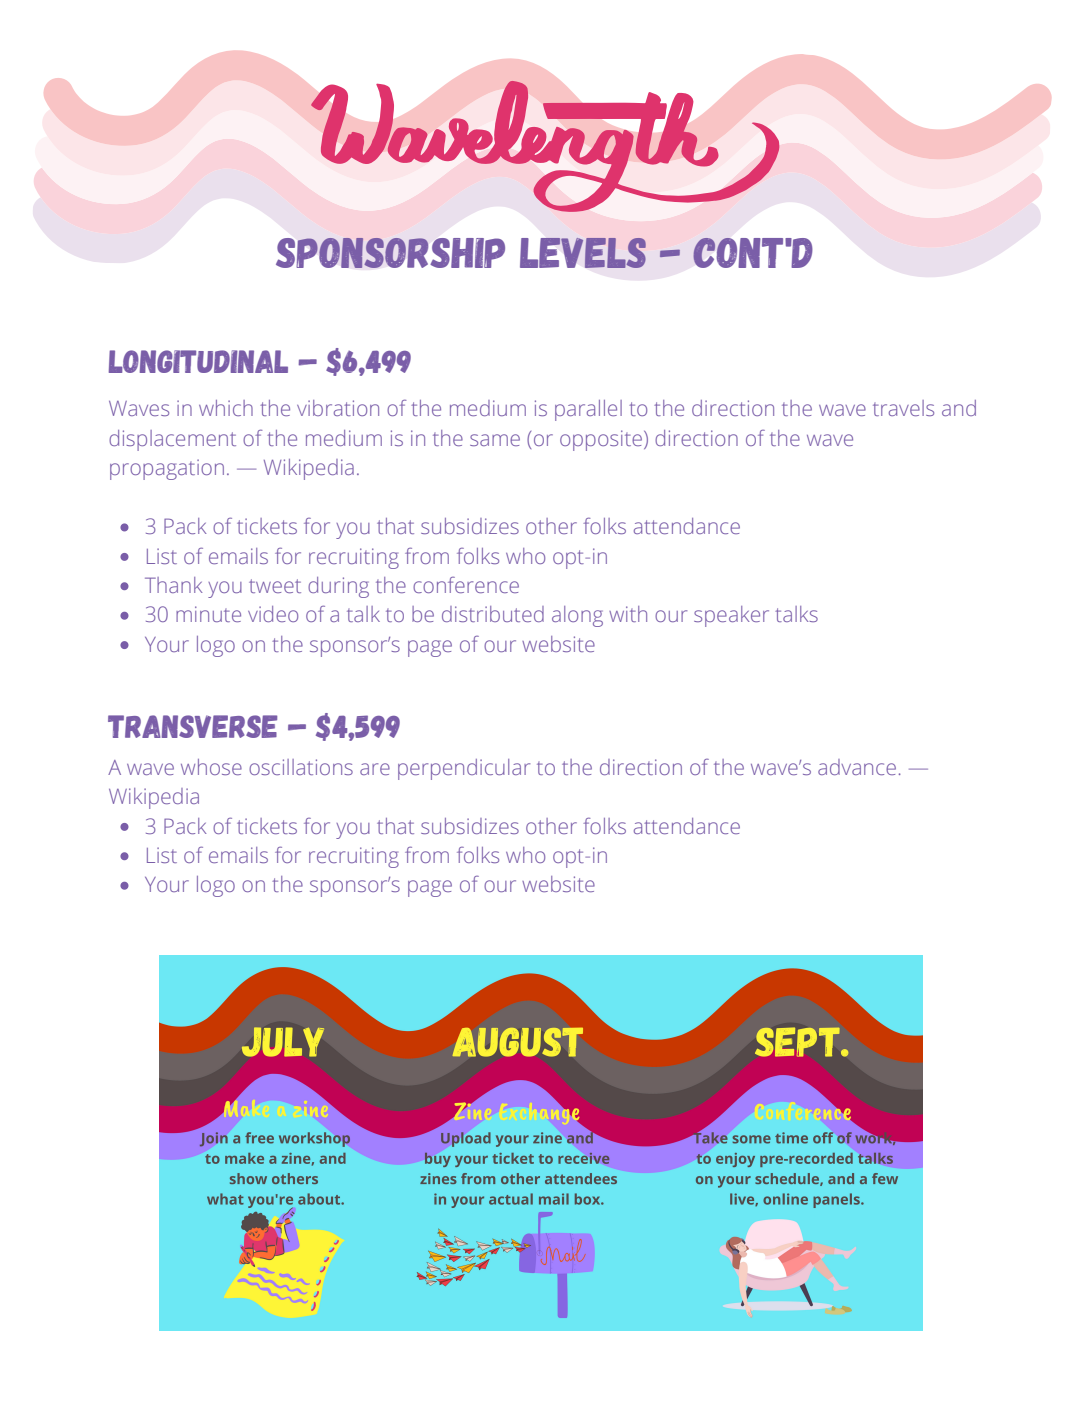 The image size is (1091, 1412). I want to click on levels, so click(583, 253).
